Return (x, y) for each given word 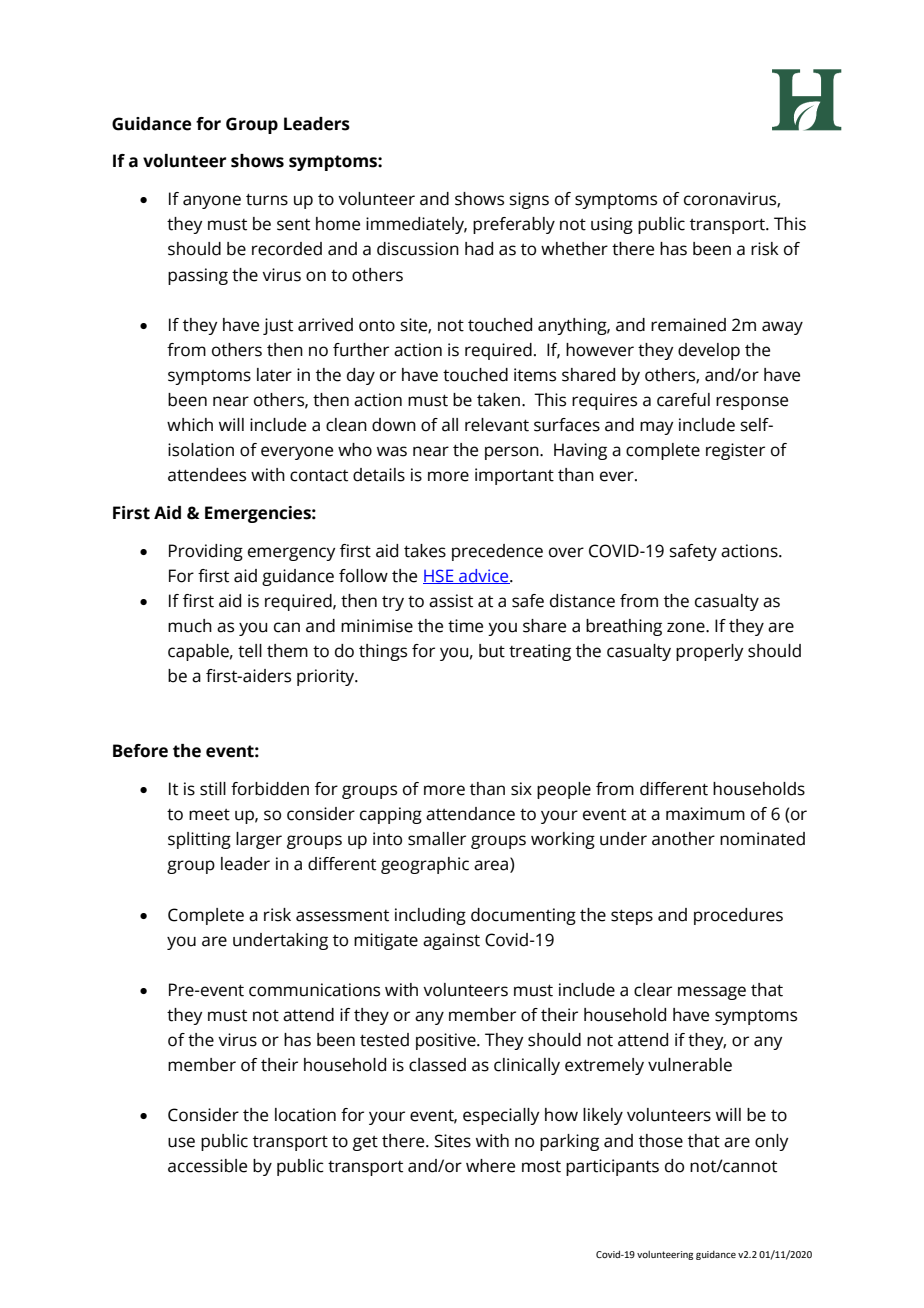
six (521, 789)
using (612, 225)
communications (314, 990)
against (451, 941)
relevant (497, 425)
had (479, 249)
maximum (705, 814)
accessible (207, 1166)
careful (683, 400)
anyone (212, 202)
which (190, 425)
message (712, 993)
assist (451, 601)
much (190, 626)
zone (687, 627)
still (213, 789)
